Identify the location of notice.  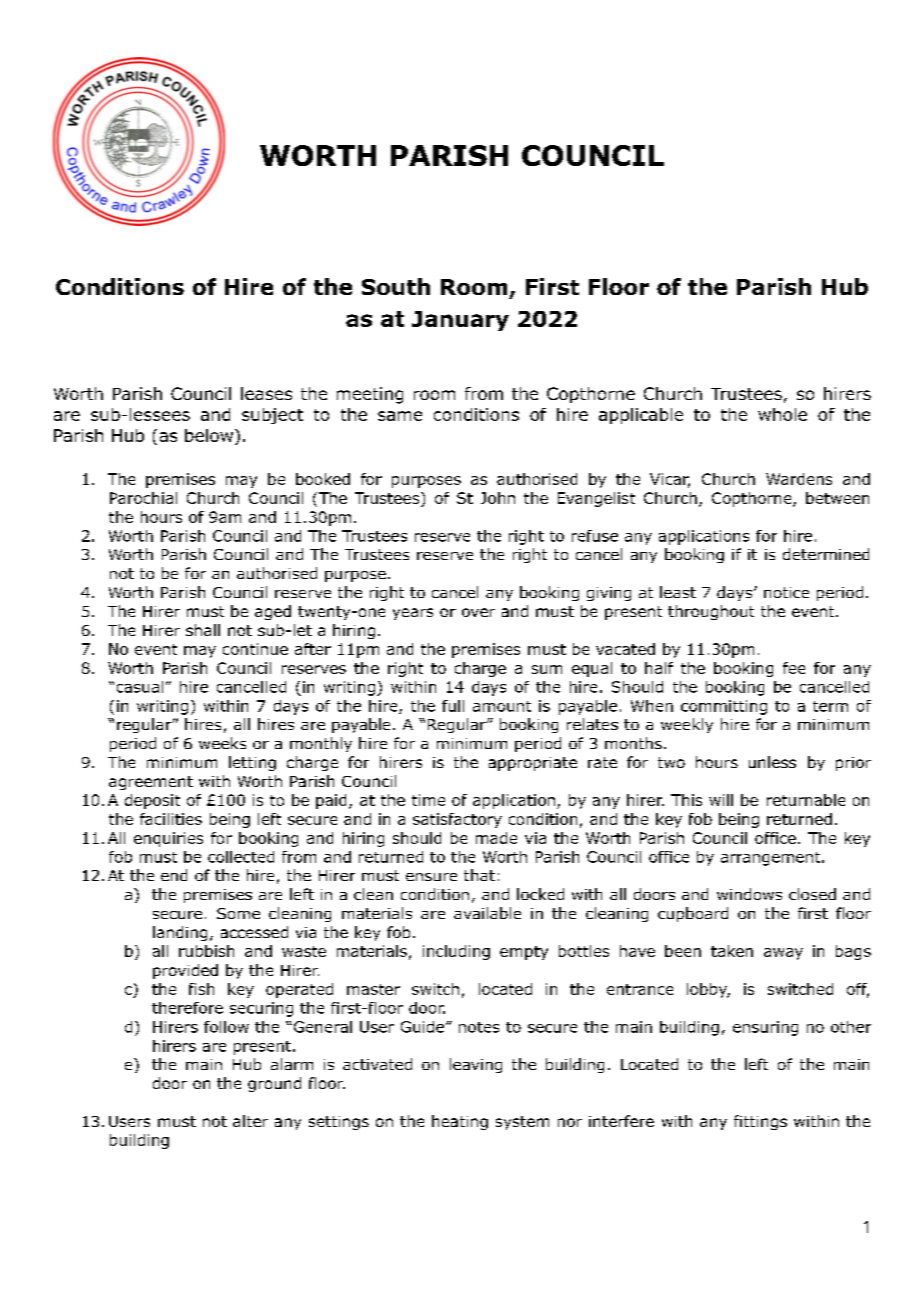
(786, 592).
